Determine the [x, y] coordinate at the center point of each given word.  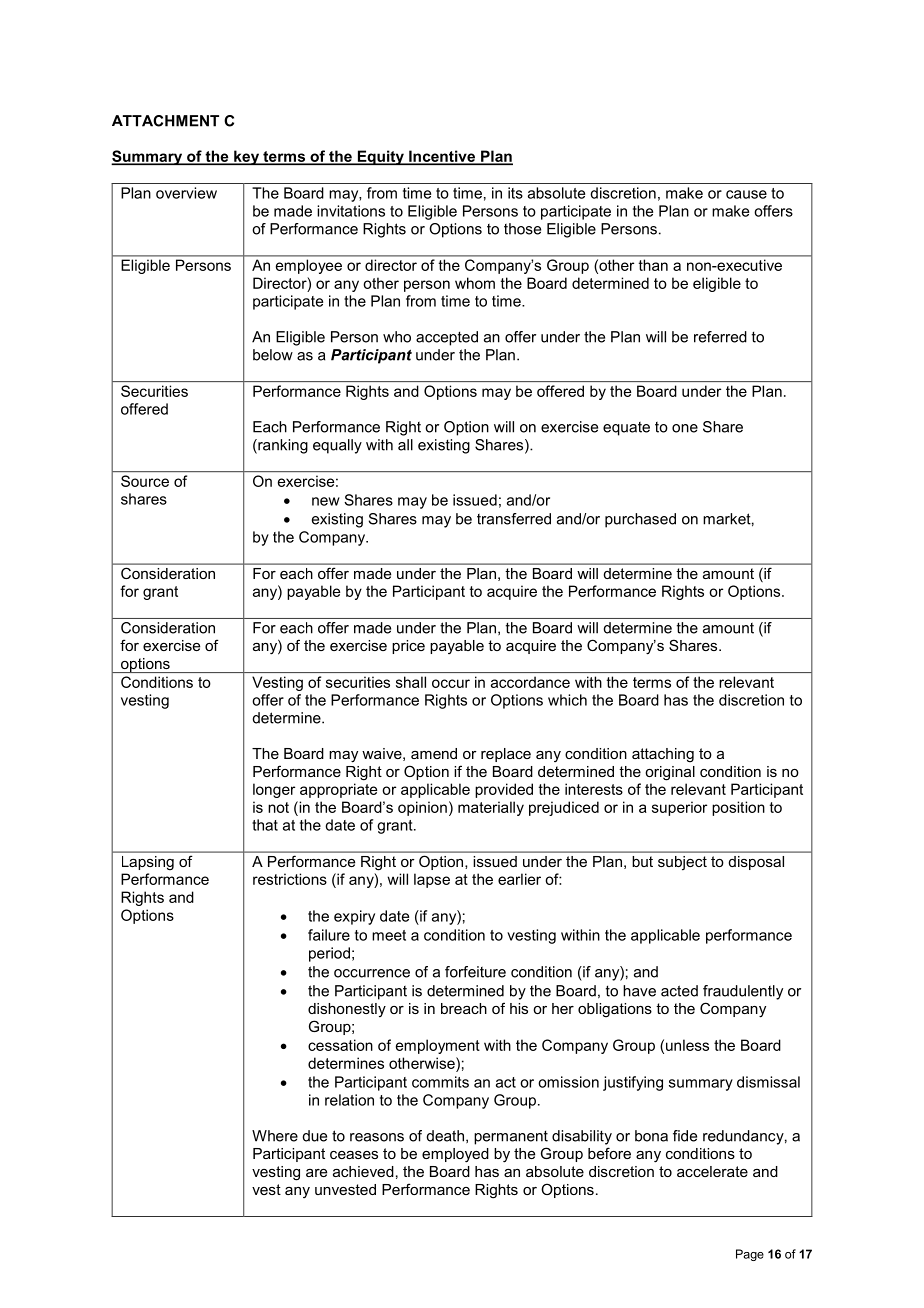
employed [455, 1155]
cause [746, 194]
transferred [514, 519]
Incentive [442, 157]
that [265, 825]
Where [275, 1136]
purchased [640, 520]
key [246, 157]
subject [682, 863]
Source [145, 481]
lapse [432, 880]
